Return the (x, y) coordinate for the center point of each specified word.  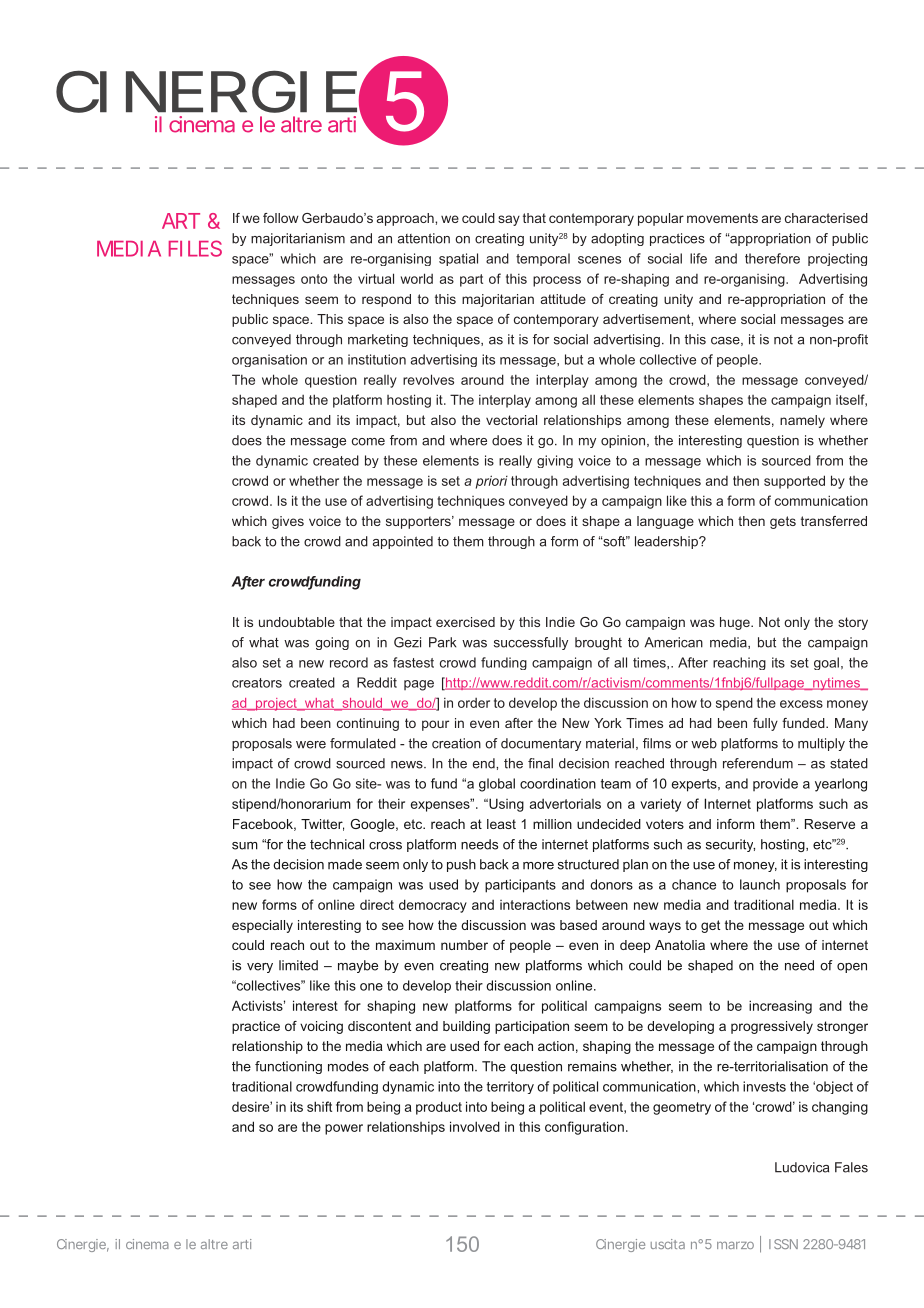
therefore (772, 258)
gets (783, 522)
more (538, 866)
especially (262, 926)
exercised (465, 622)
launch (760, 884)
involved (475, 1126)
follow (281, 218)
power (344, 1129)
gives (288, 522)
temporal (543, 259)
